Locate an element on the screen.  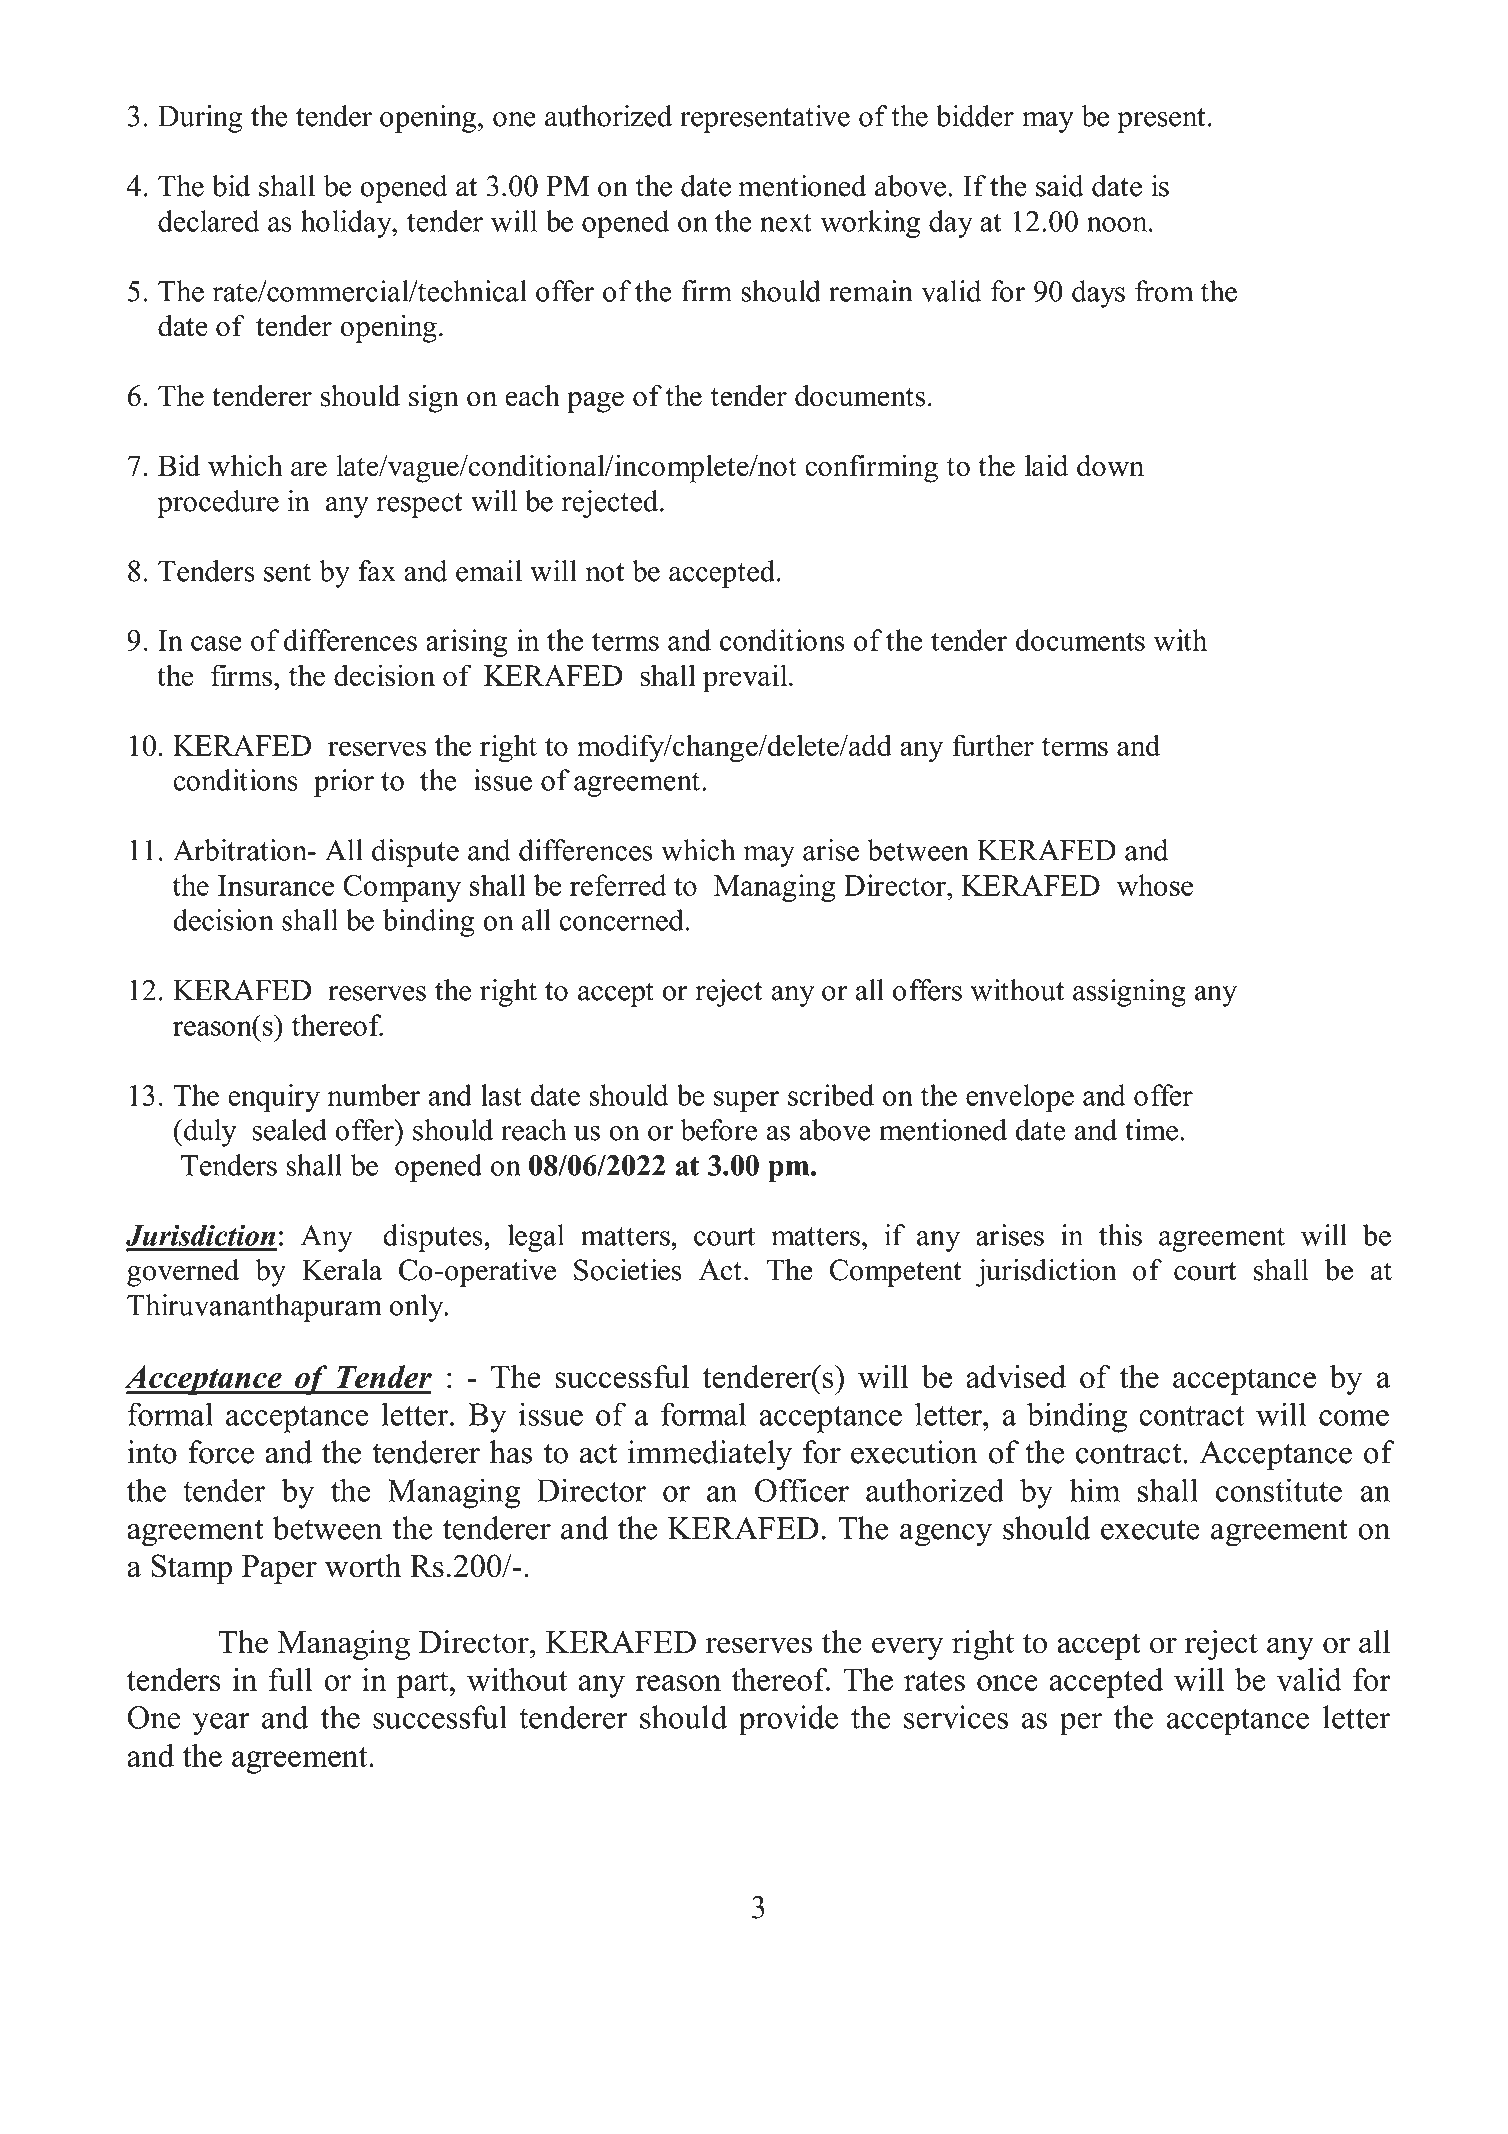
provide is located at coordinates (788, 1720).
